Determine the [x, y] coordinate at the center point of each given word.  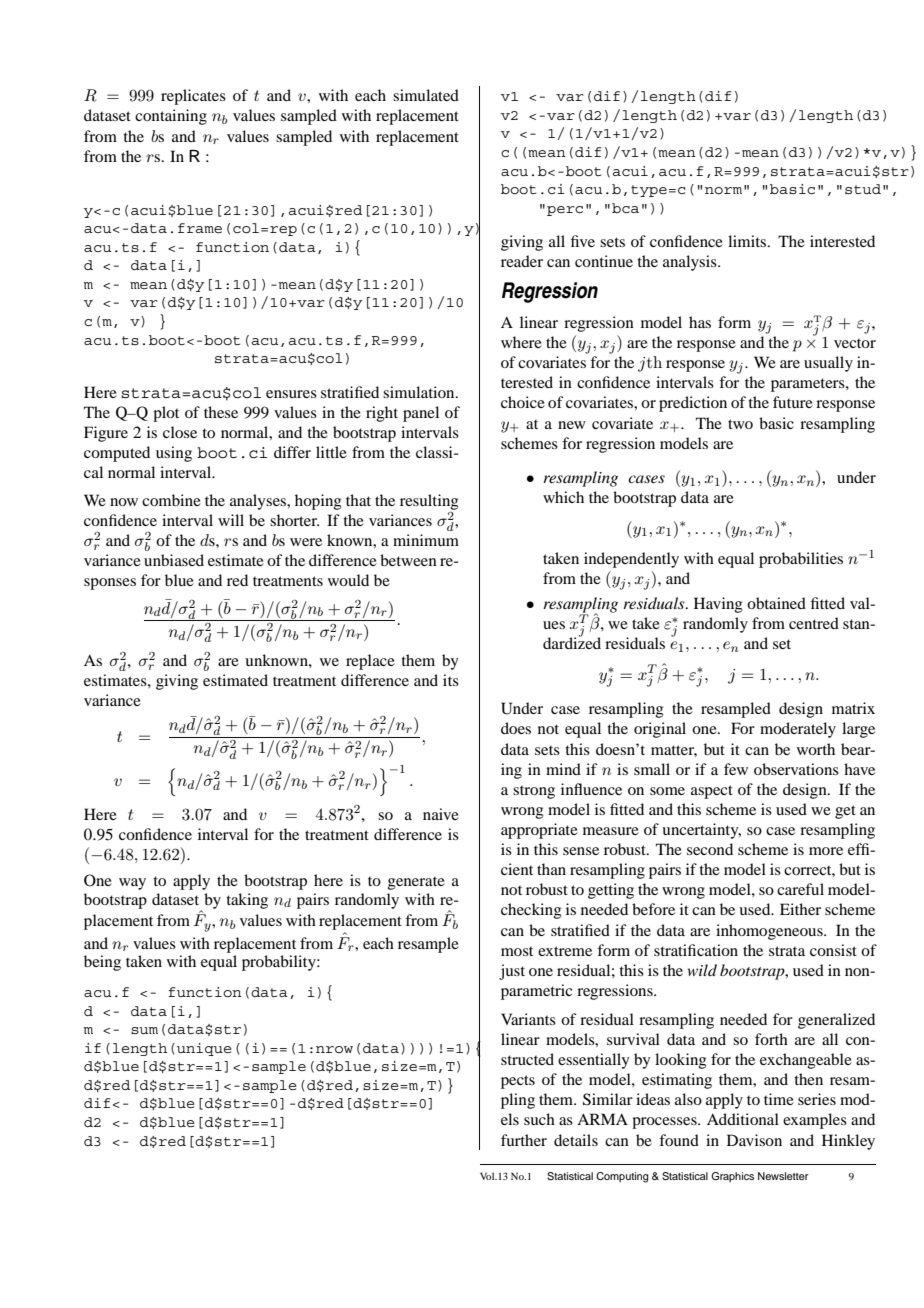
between [408, 560]
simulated [426, 95]
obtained [776, 603]
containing [171, 117]
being [102, 963]
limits [748, 241]
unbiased [174, 560]
